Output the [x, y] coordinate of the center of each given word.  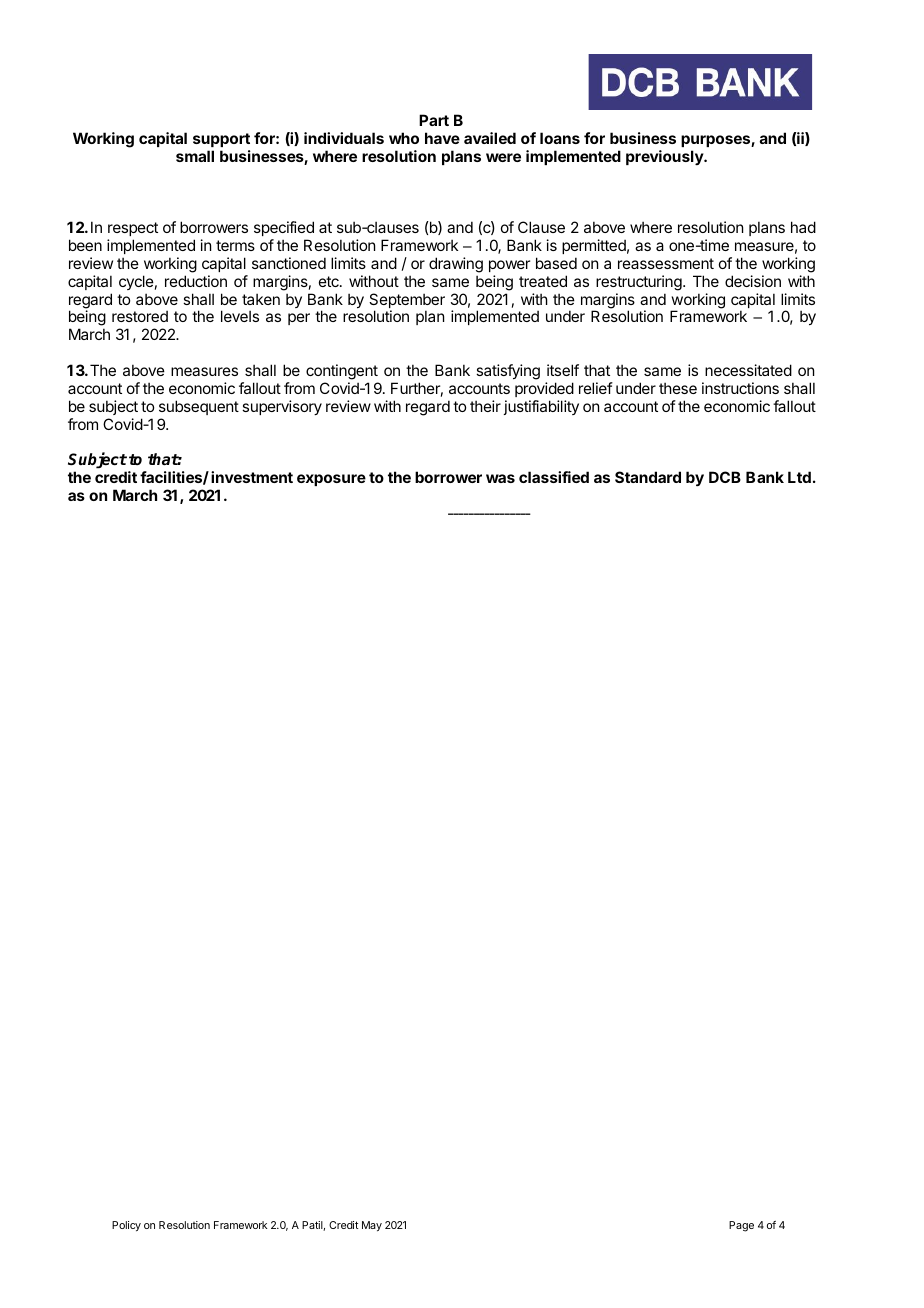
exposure [331, 480]
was [500, 478]
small [195, 156]
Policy [126, 1226]
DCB [725, 477]
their [485, 406]
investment [252, 477]
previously [665, 157]
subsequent [199, 407]
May [372, 1226]
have [442, 138]
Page [741, 1226]
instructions [740, 388]
